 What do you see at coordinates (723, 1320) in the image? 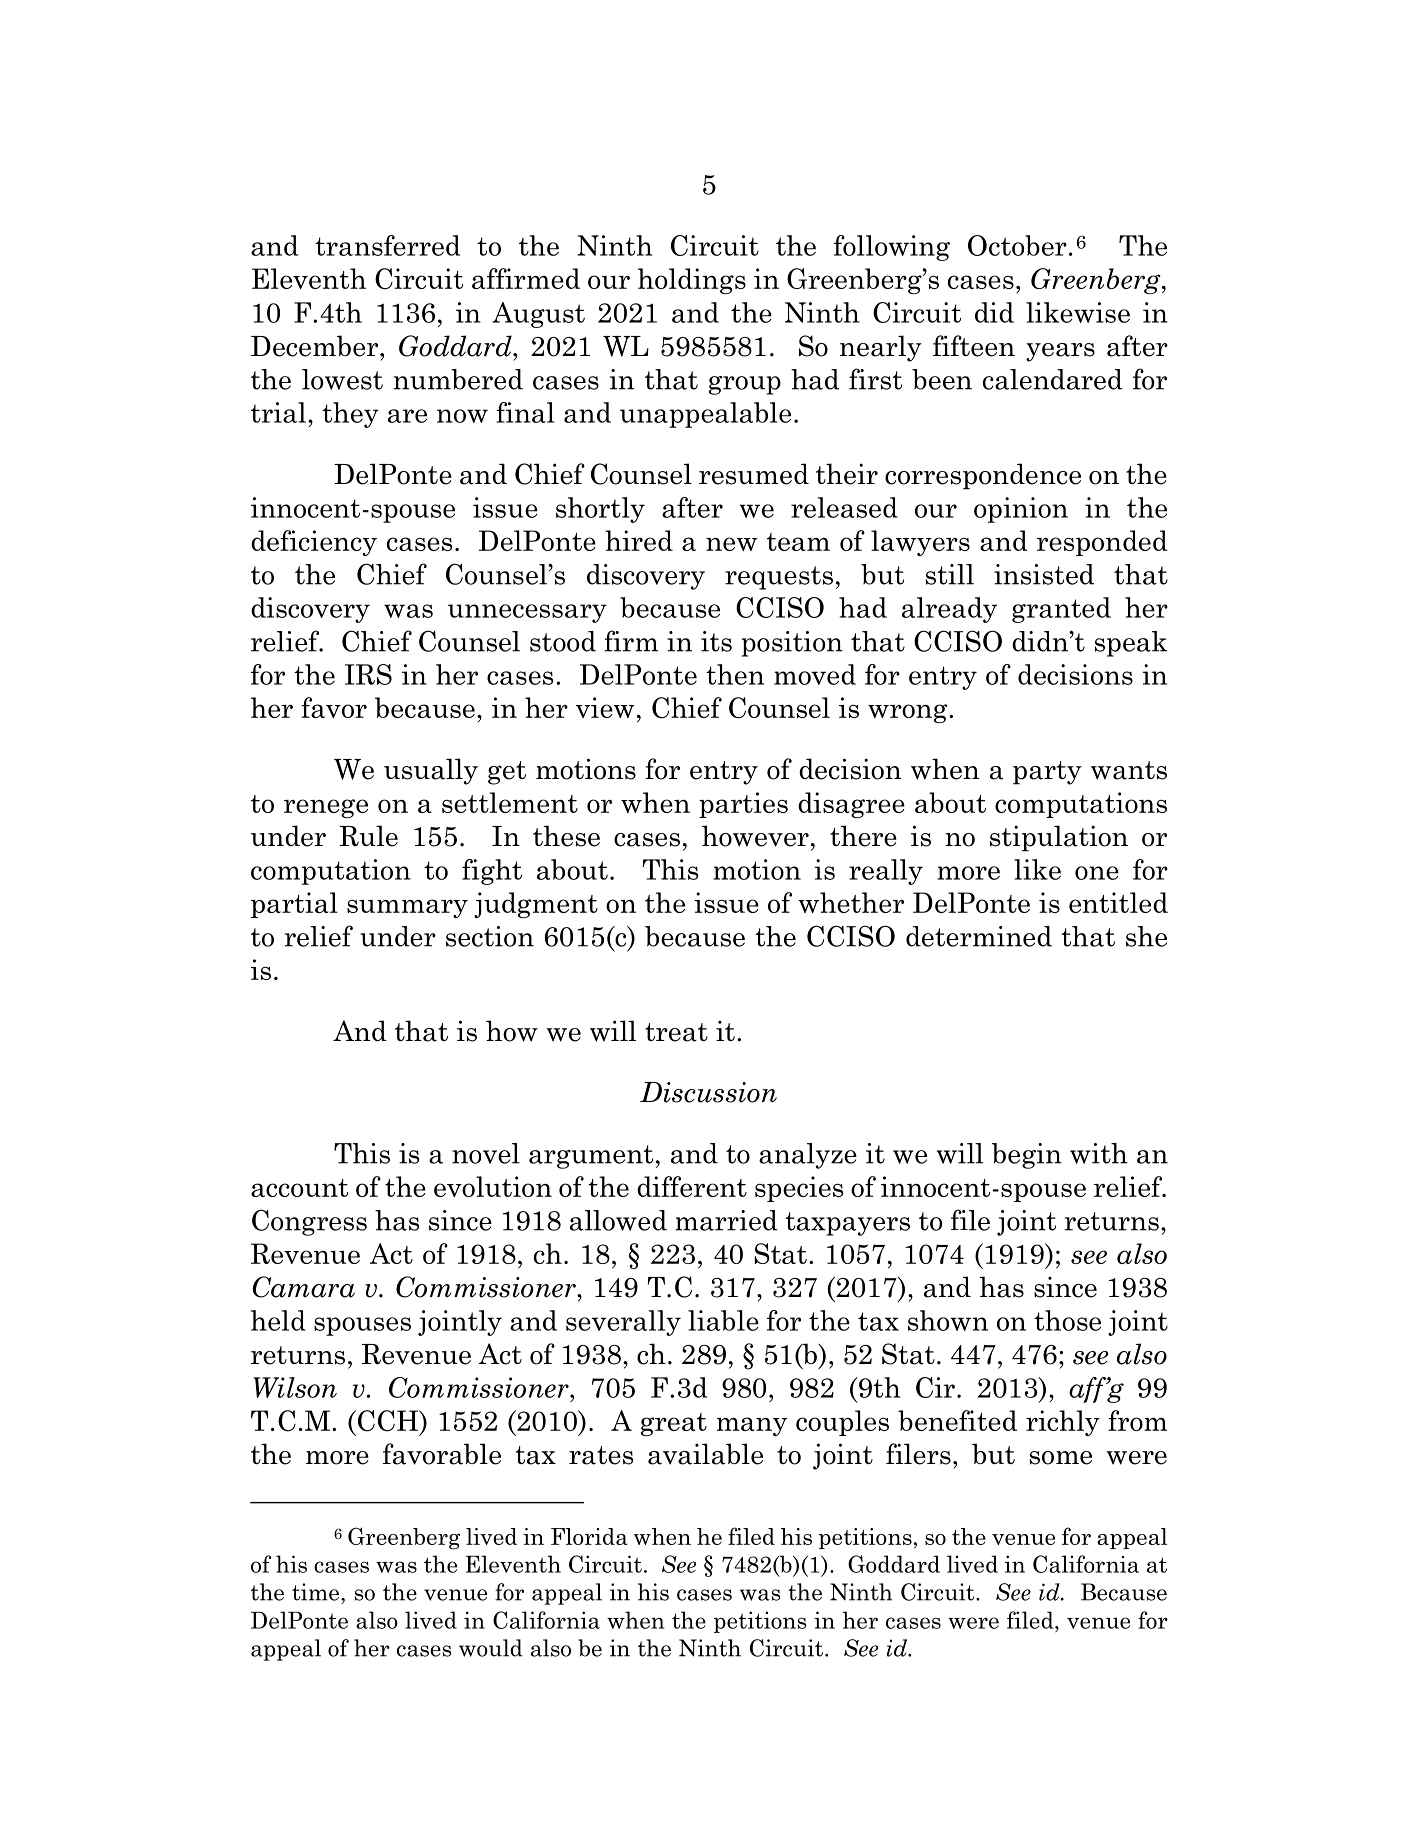
I see `liable` at bounding box center [723, 1320].
